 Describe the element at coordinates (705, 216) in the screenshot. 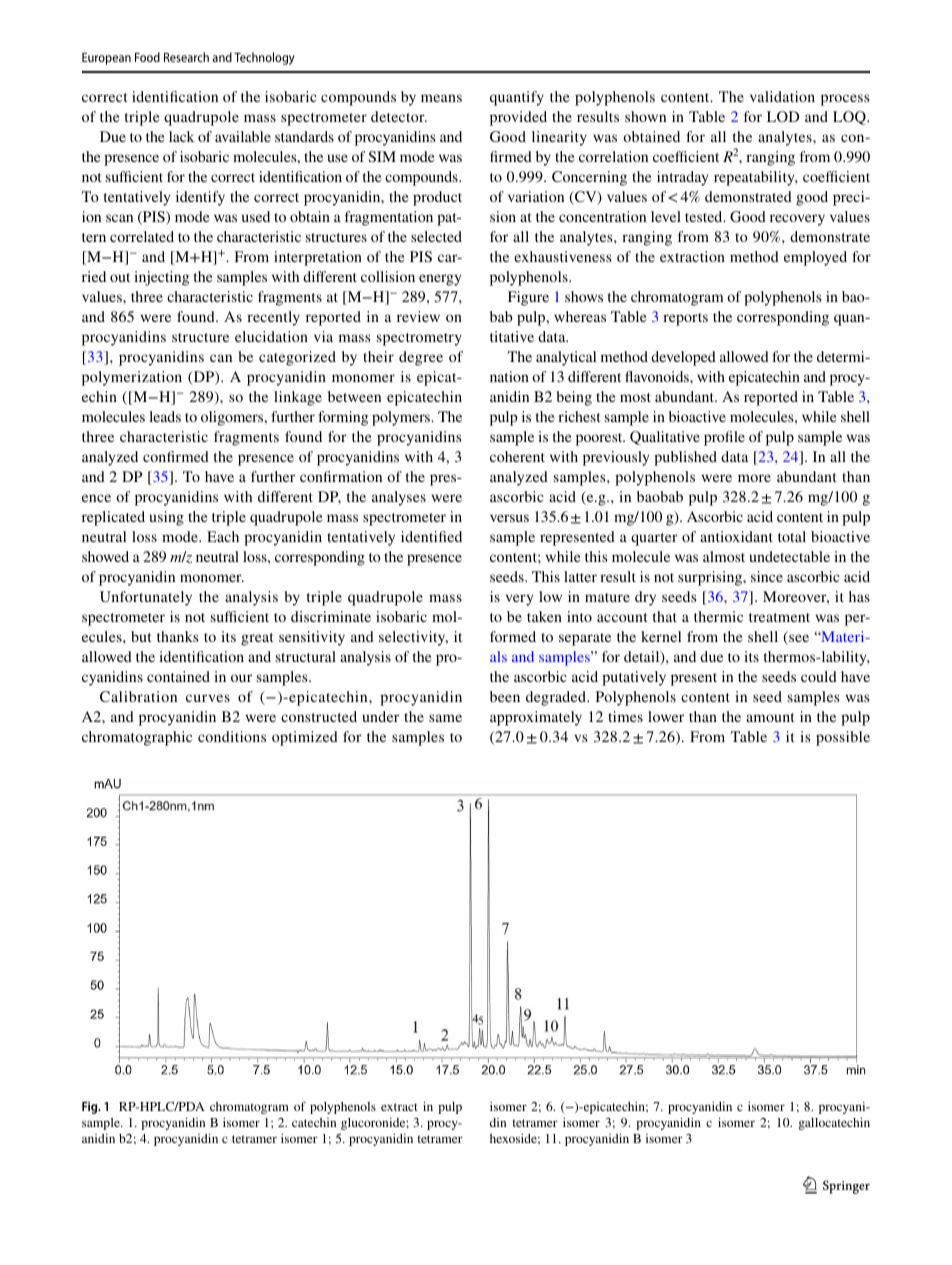

I see `tested` at that location.
